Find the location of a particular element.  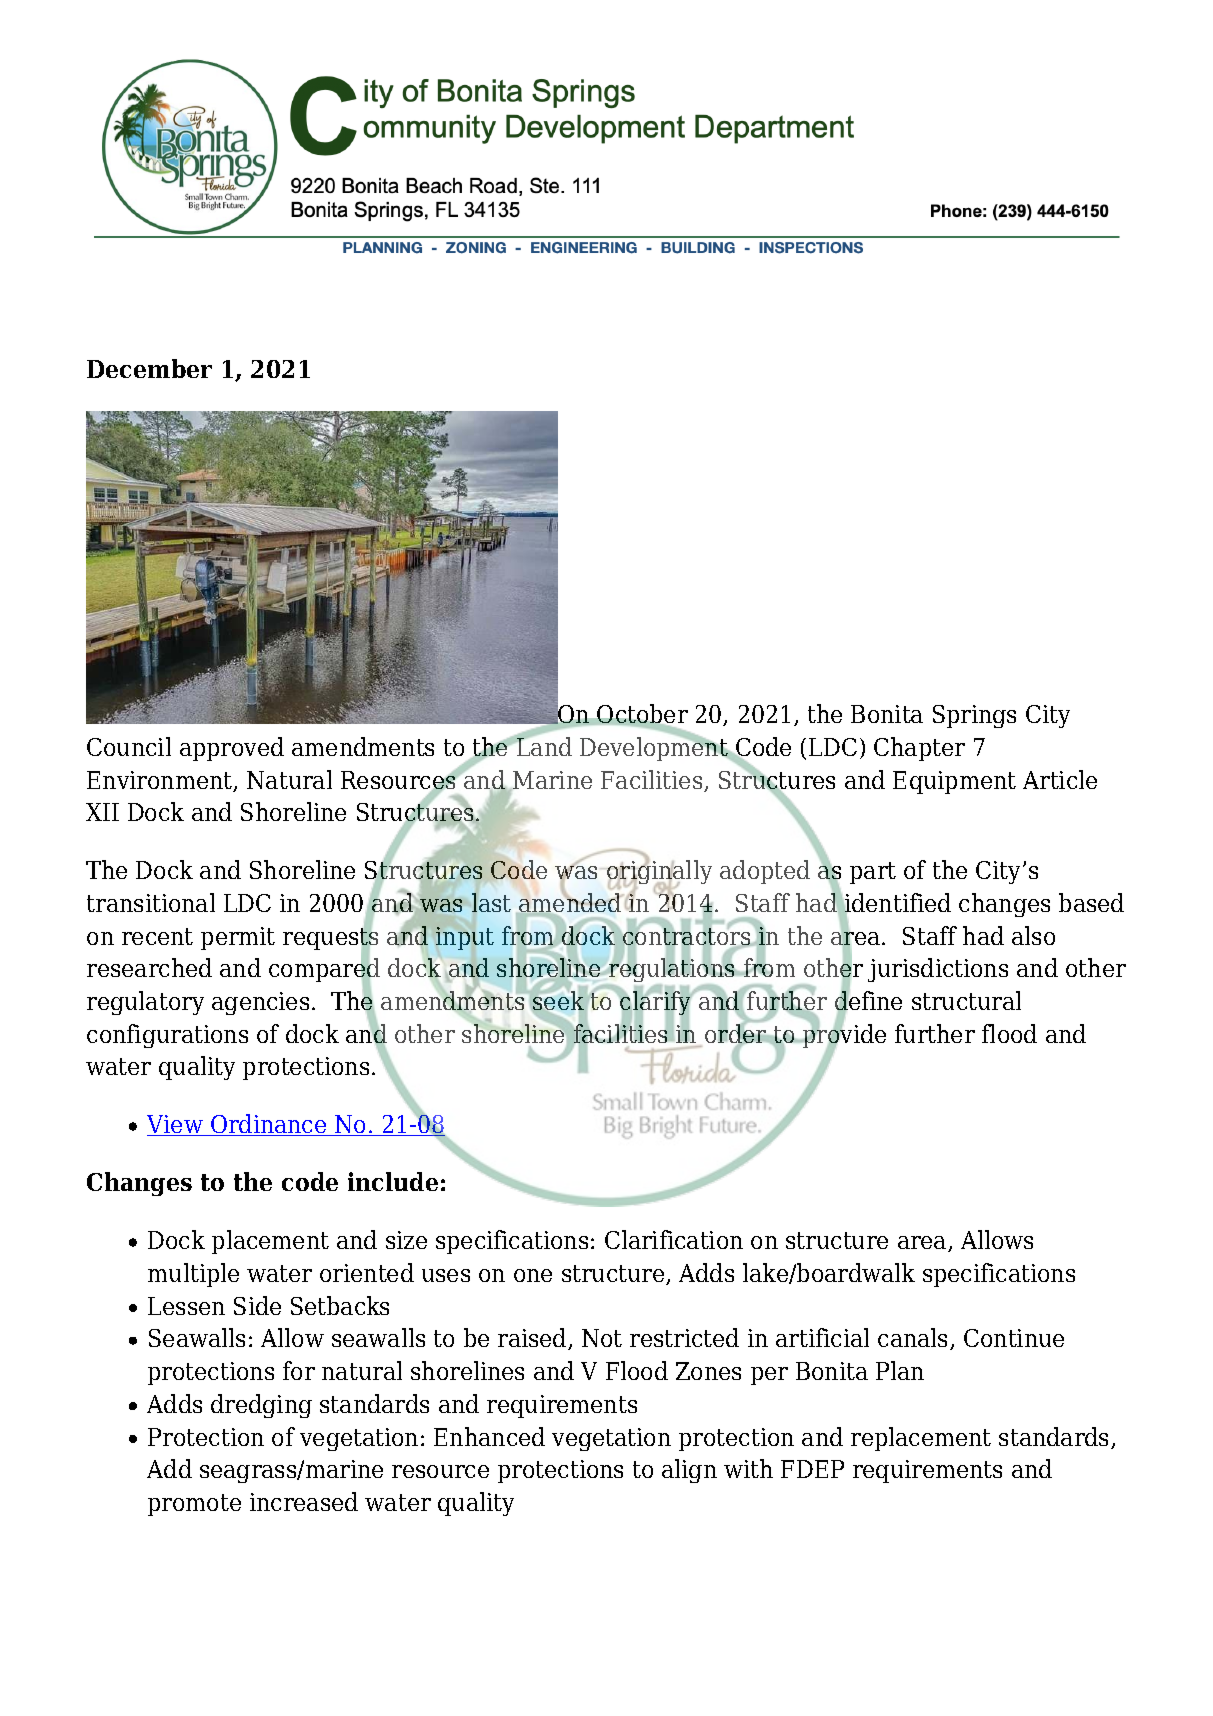

Clarification is located at coordinates (674, 1239).
